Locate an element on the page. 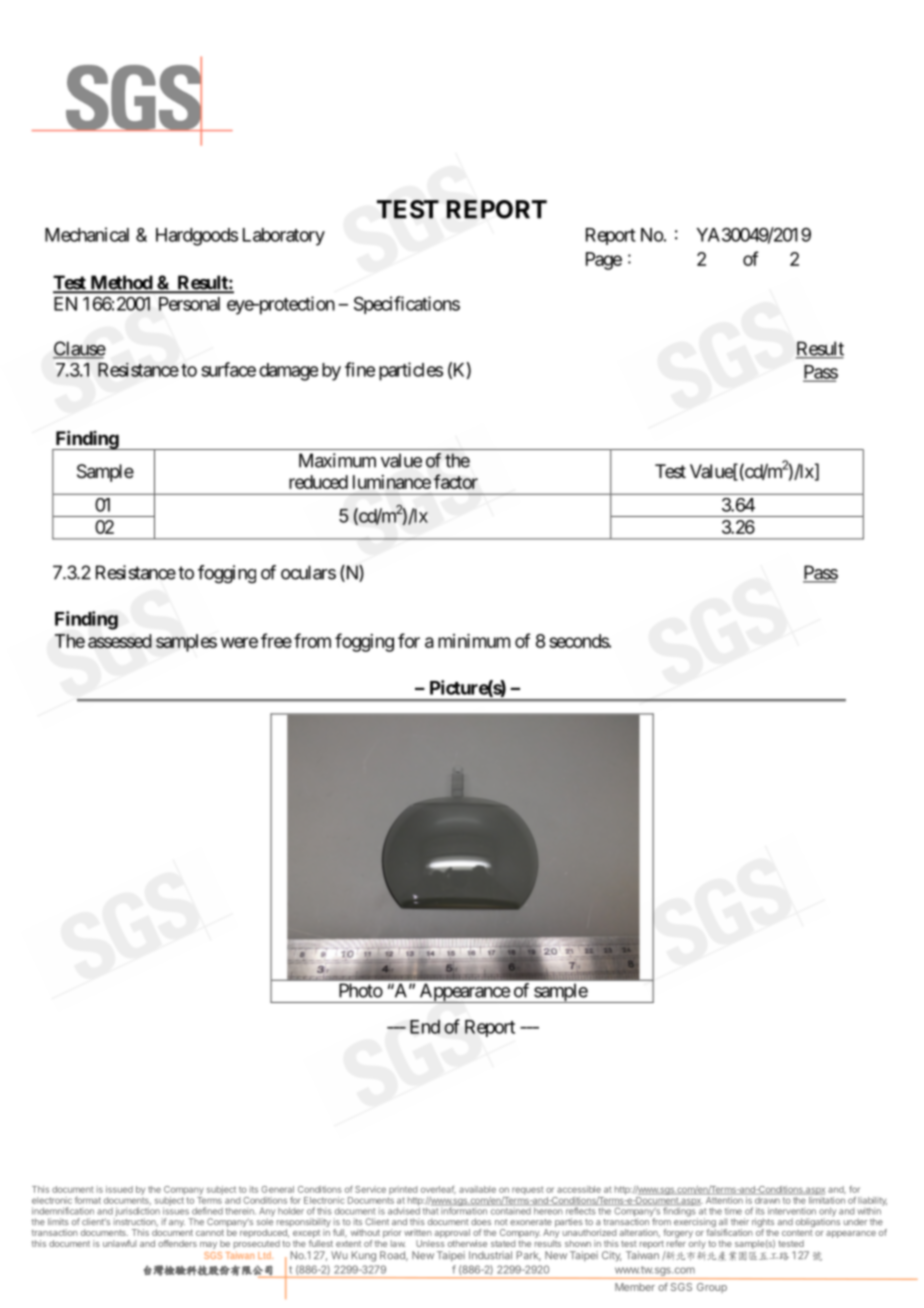  factor is located at coordinates (456, 481).
